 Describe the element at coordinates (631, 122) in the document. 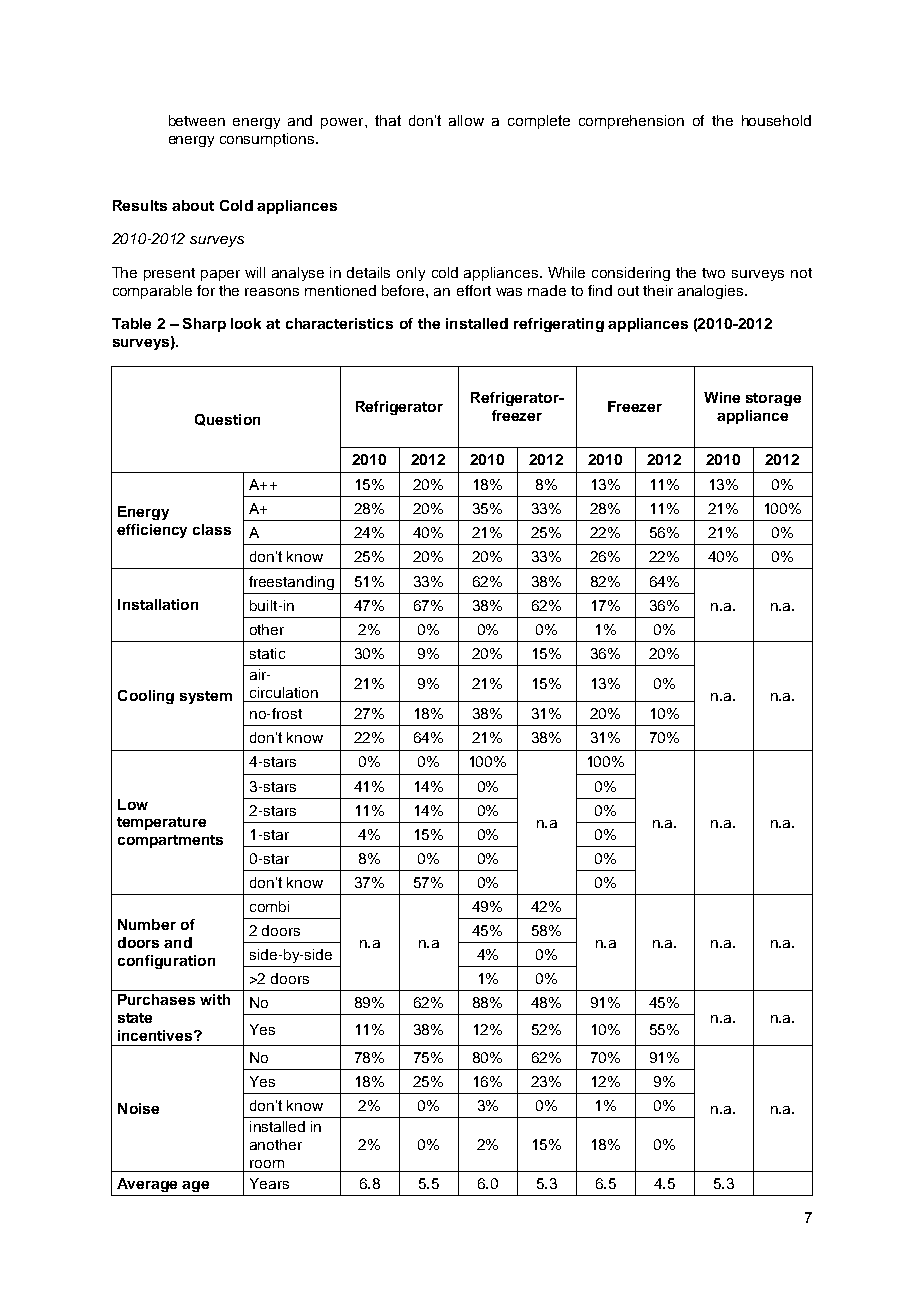

I see `comprehension` at that location.
